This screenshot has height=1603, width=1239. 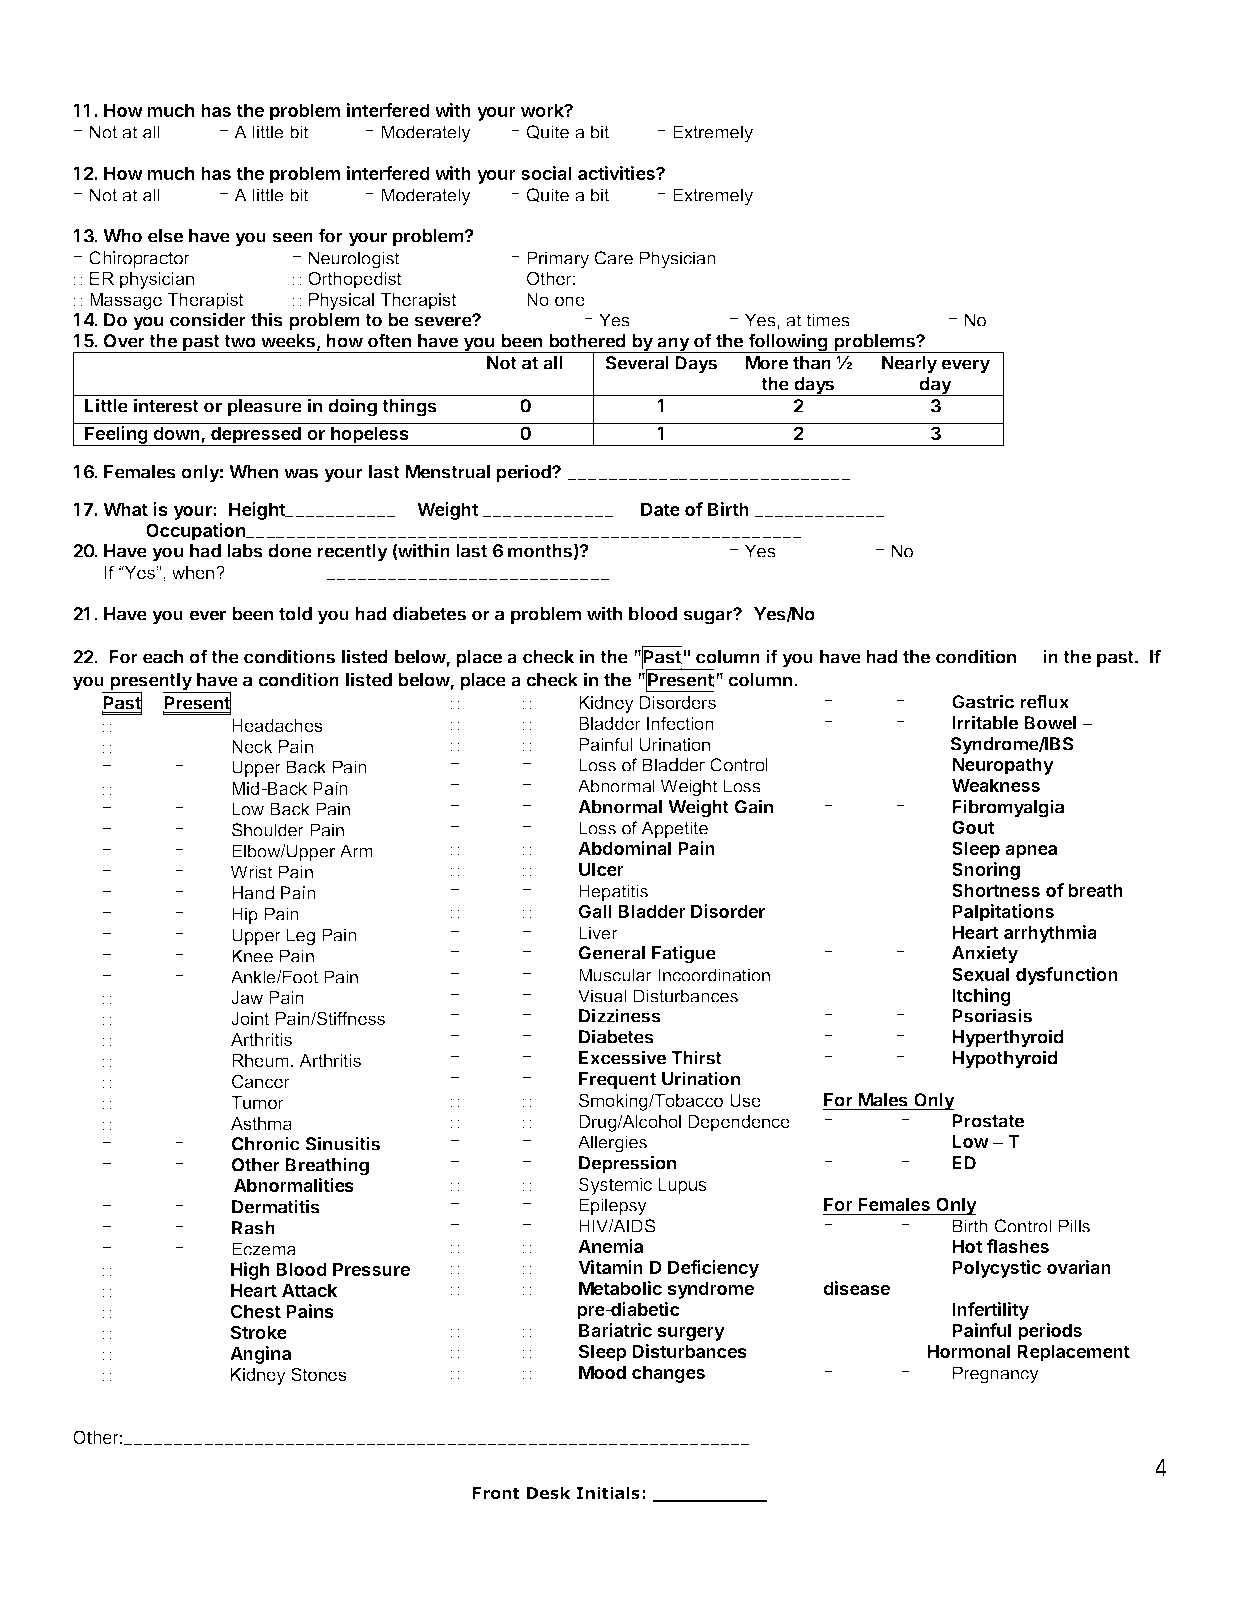 What do you see at coordinates (548, 1492) in the screenshot?
I see `Desk` at bounding box center [548, 1492].
